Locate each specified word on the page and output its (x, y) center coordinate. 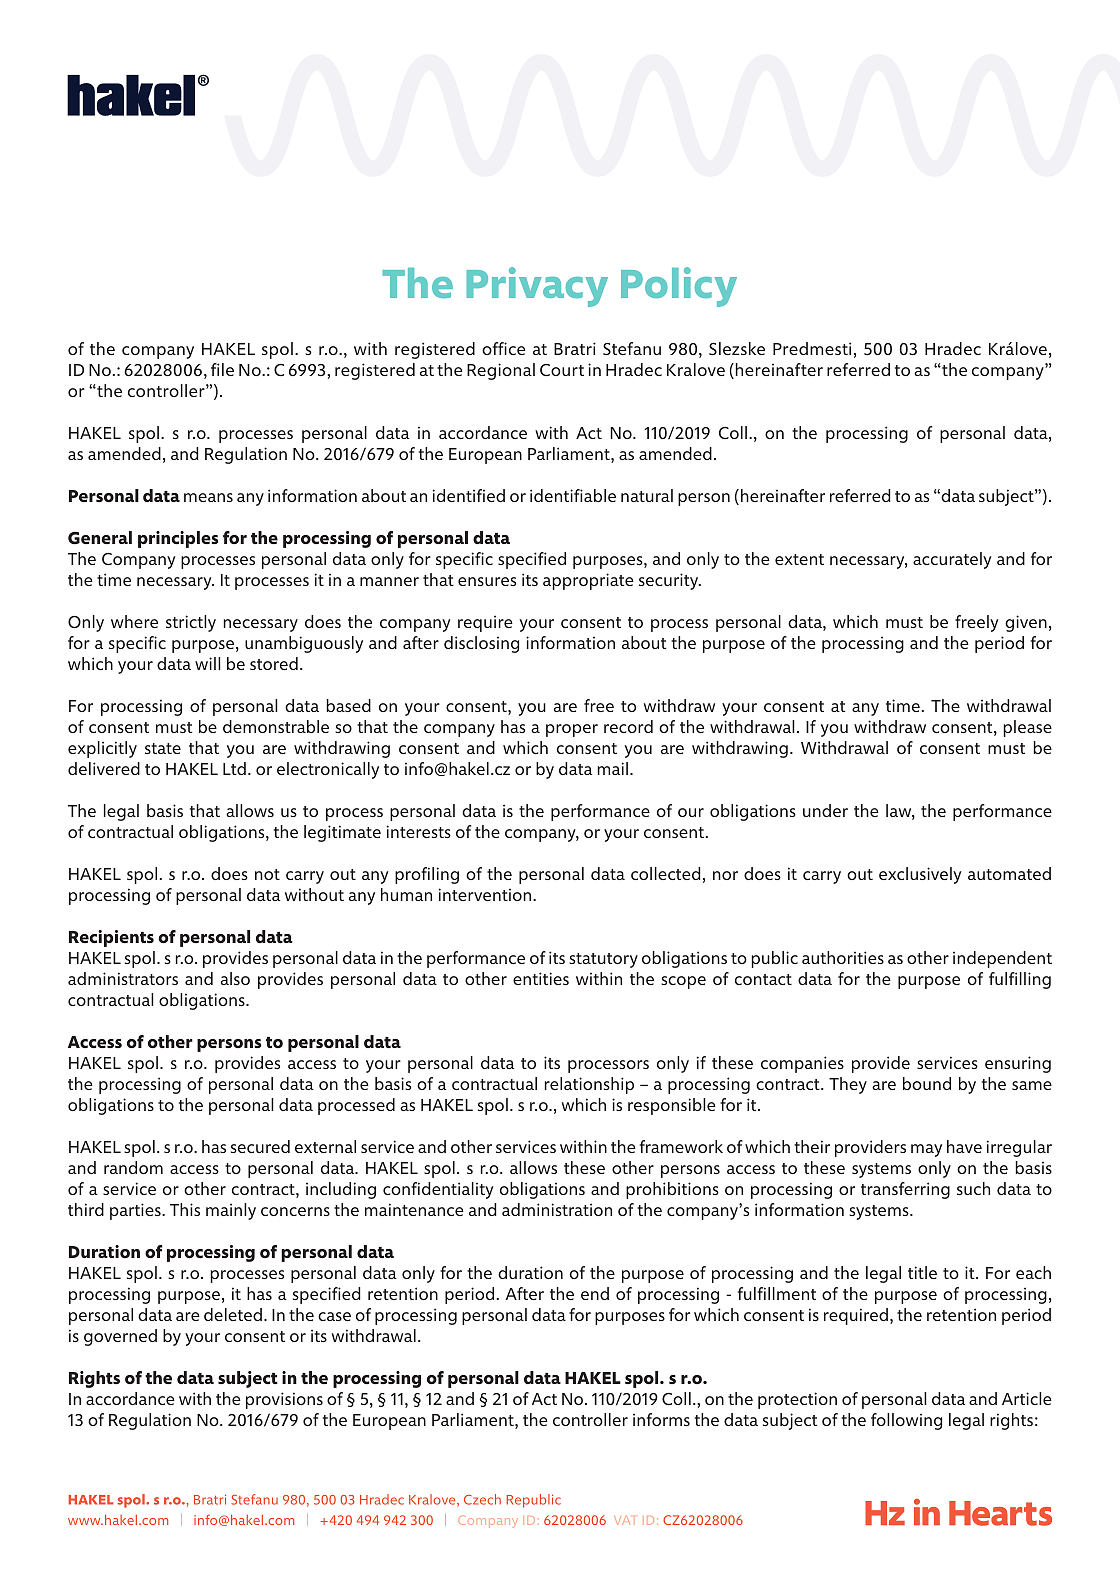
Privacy (537, 287)
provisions (284, 1400)
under (825, 810)
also (235, 978)
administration (557, 1209)
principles (178, 539)
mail (612, 768)
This (185, 1209)
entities (541, 978)
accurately (952, 560)
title (922, 1272)
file (222, 369)
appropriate (588, 581)
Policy (679, 287)
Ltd (234, 768)
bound (927, 1083)
